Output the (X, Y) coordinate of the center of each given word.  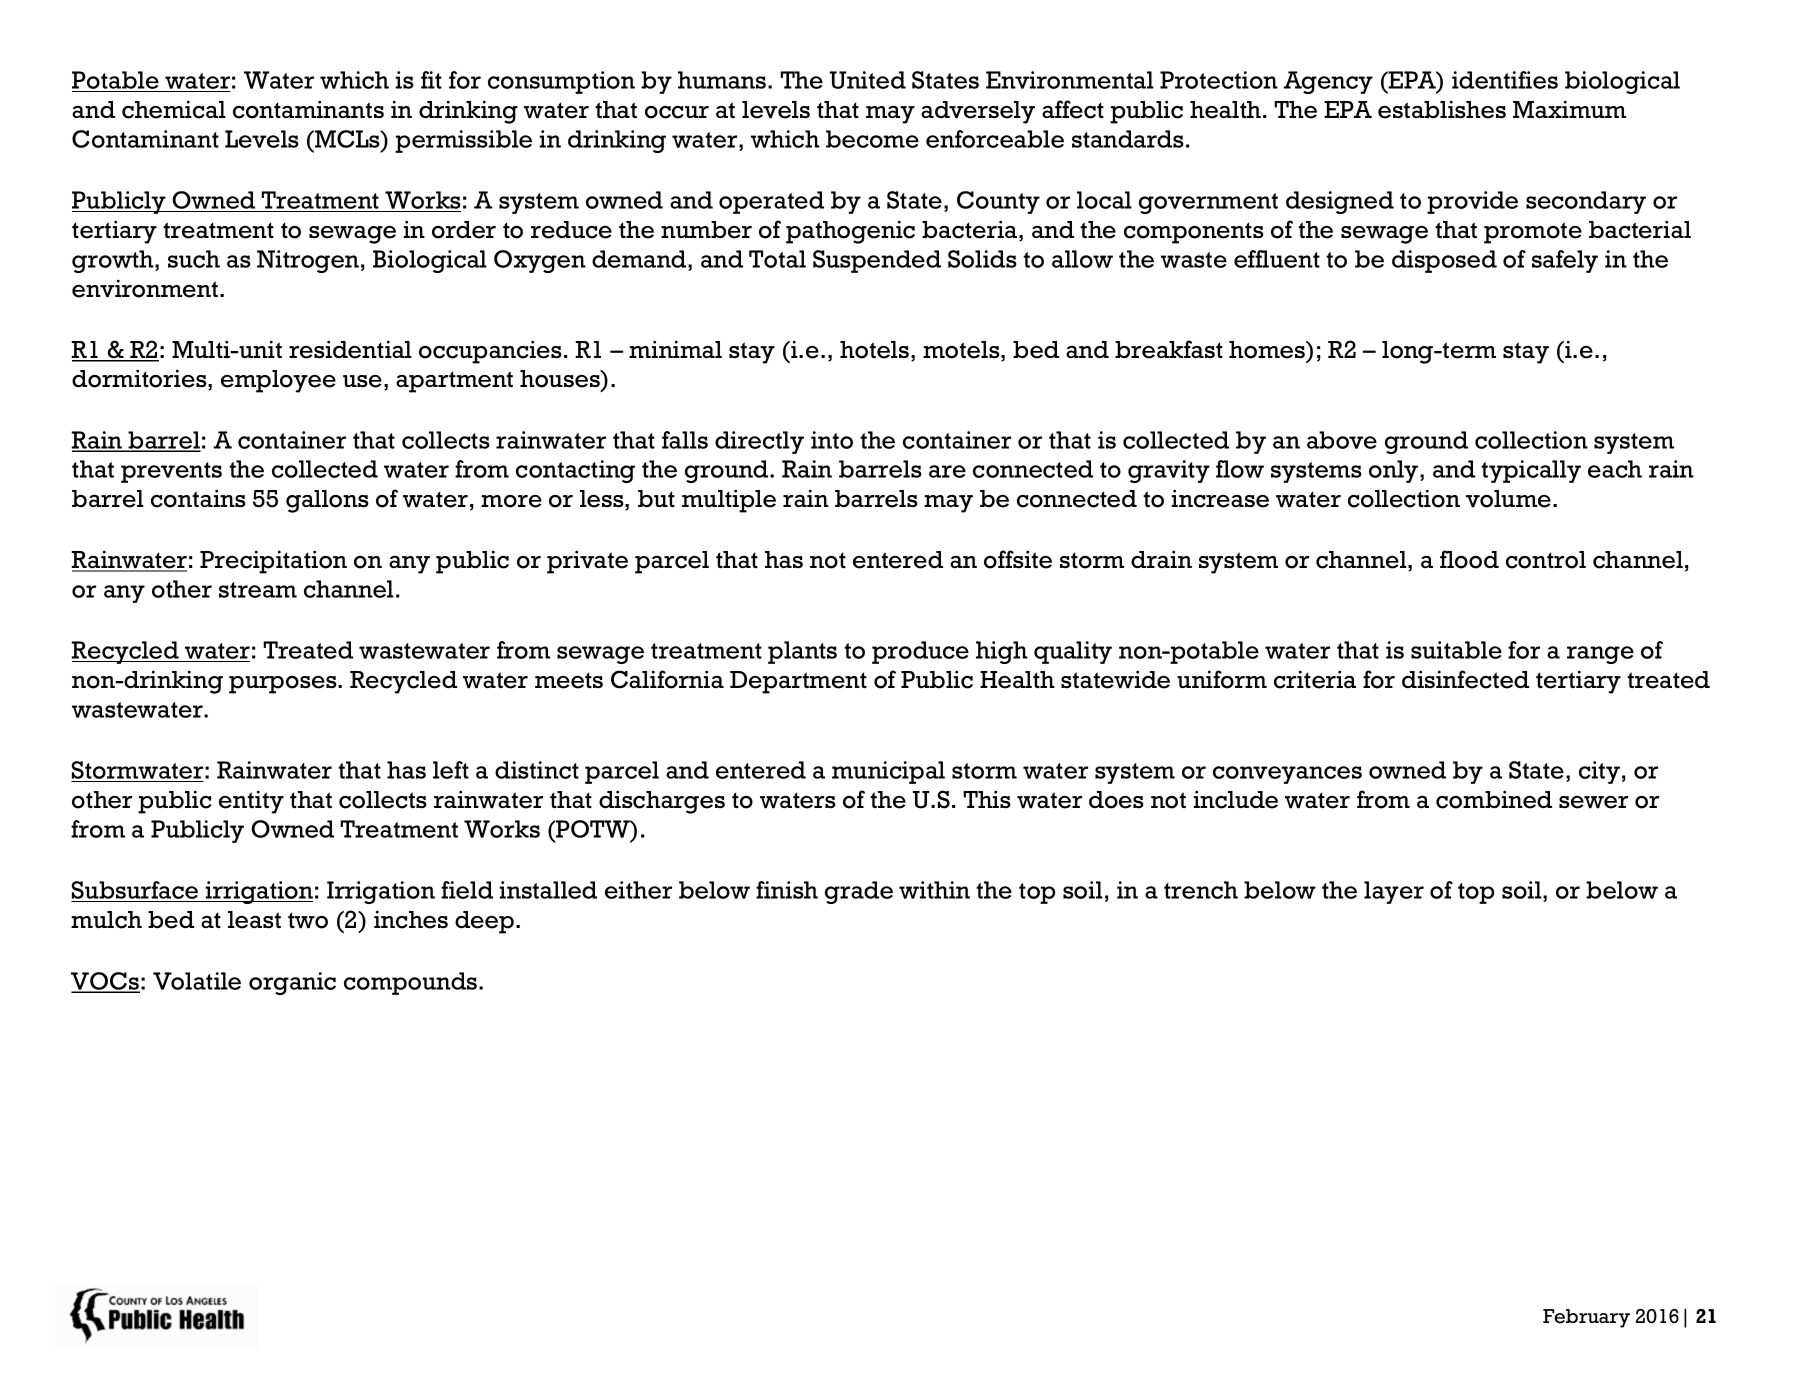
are (947, 471)
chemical (174, 109)
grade (859, 892)
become (872, 139)
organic (292, 983)
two (308, 920)
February (1586, 1318)
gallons (327, 501)
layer (1394, 892)
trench (1201, 890)
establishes (1442, 109)
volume (1508, 499)
